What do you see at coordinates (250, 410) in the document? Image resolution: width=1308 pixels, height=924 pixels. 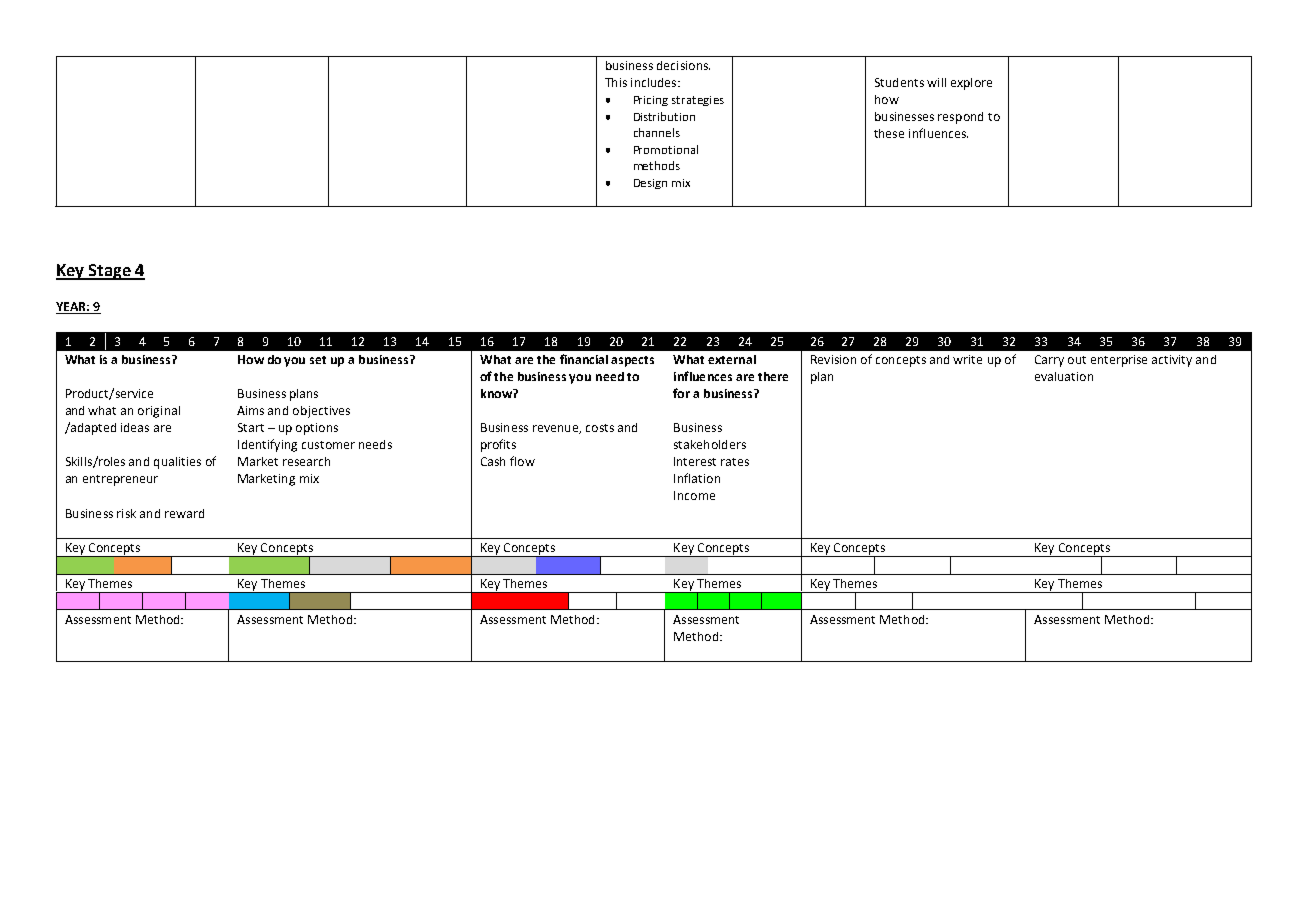 I see `Aims` at bounding box center [250, 410].
